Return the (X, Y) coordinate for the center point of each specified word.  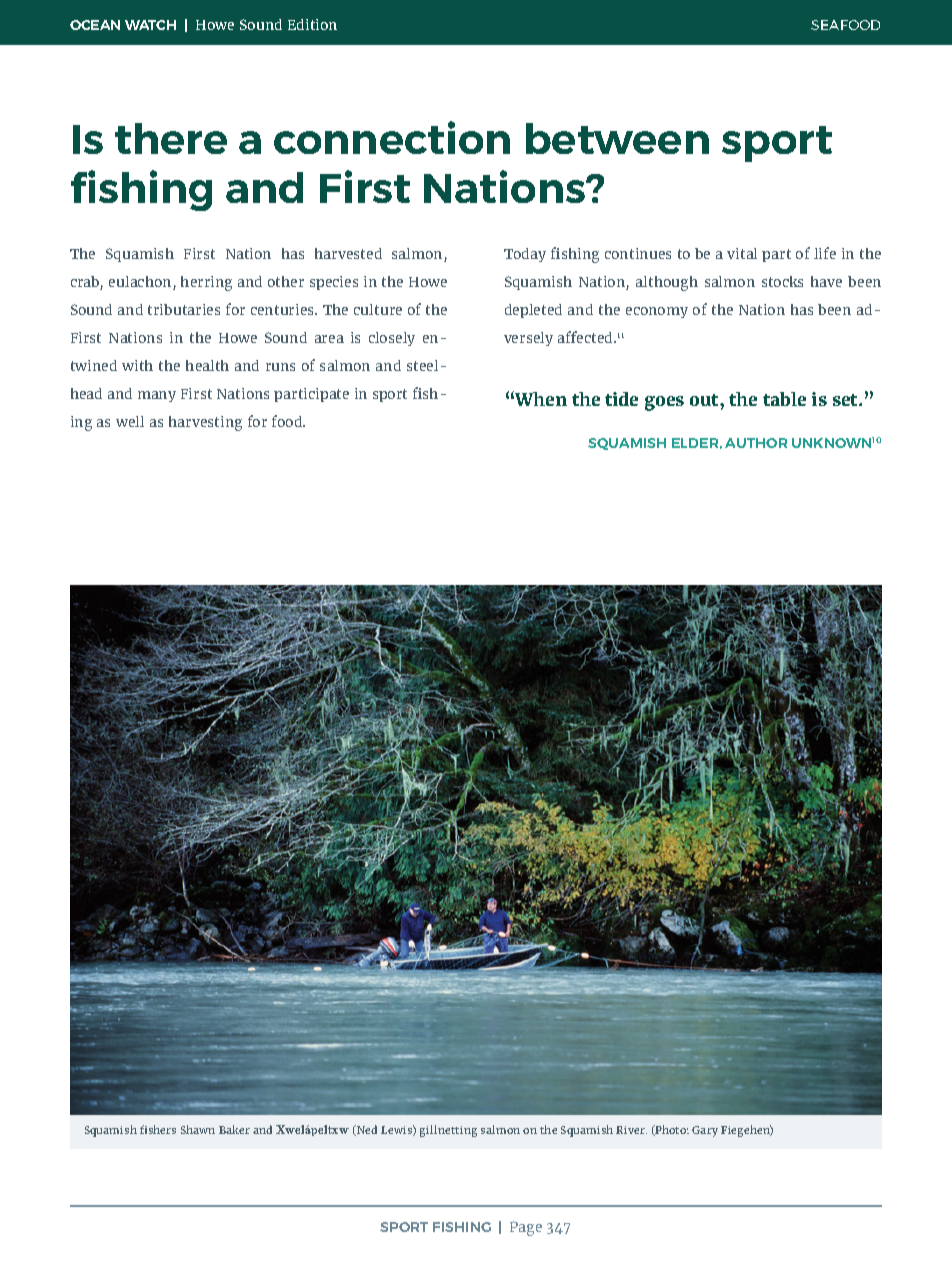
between (617, 138)
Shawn (198, 1129)
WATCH (150, 25)
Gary (705, 1131)
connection (392, 137)
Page (526, 1228)
